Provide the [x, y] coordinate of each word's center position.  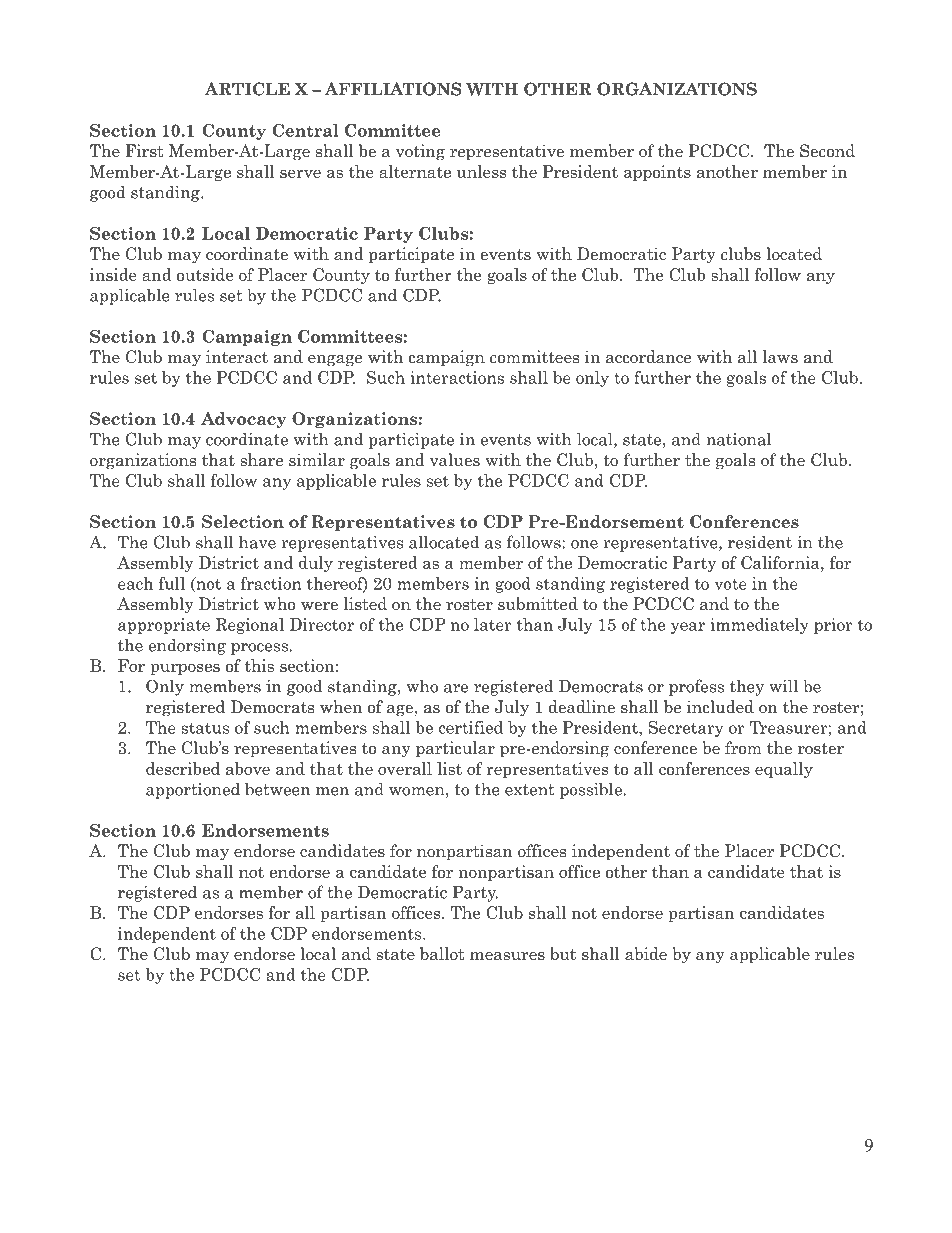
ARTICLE [247, 89]
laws [780, 357]
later [493, 624]
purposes [185, 669]
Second [827, 151]
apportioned [193, 790]
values [455, 460]
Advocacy [244, 420]
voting [420, 152]
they [747, 687]
